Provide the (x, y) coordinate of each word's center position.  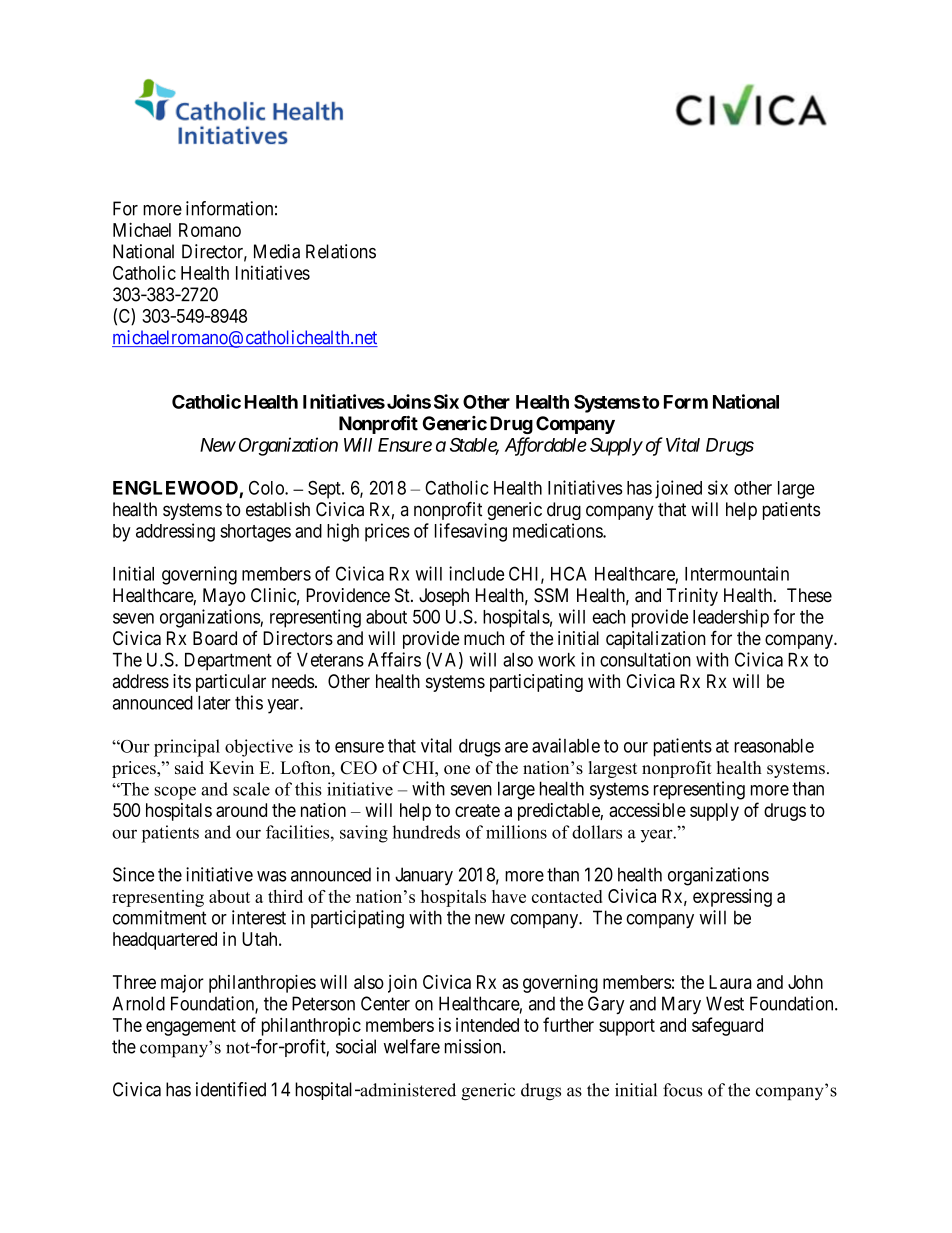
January (424, 876)
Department (228, 662)
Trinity (692, 597)
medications (558, 530)
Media (277, 251)
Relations (341, 251)
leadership (731, 618)
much (484, 638)
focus (682, 1090)
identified (231, 1089)
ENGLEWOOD (175, 488)
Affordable (546, 446)
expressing (732, 898)
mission (474, 1046)
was (272, 876)
